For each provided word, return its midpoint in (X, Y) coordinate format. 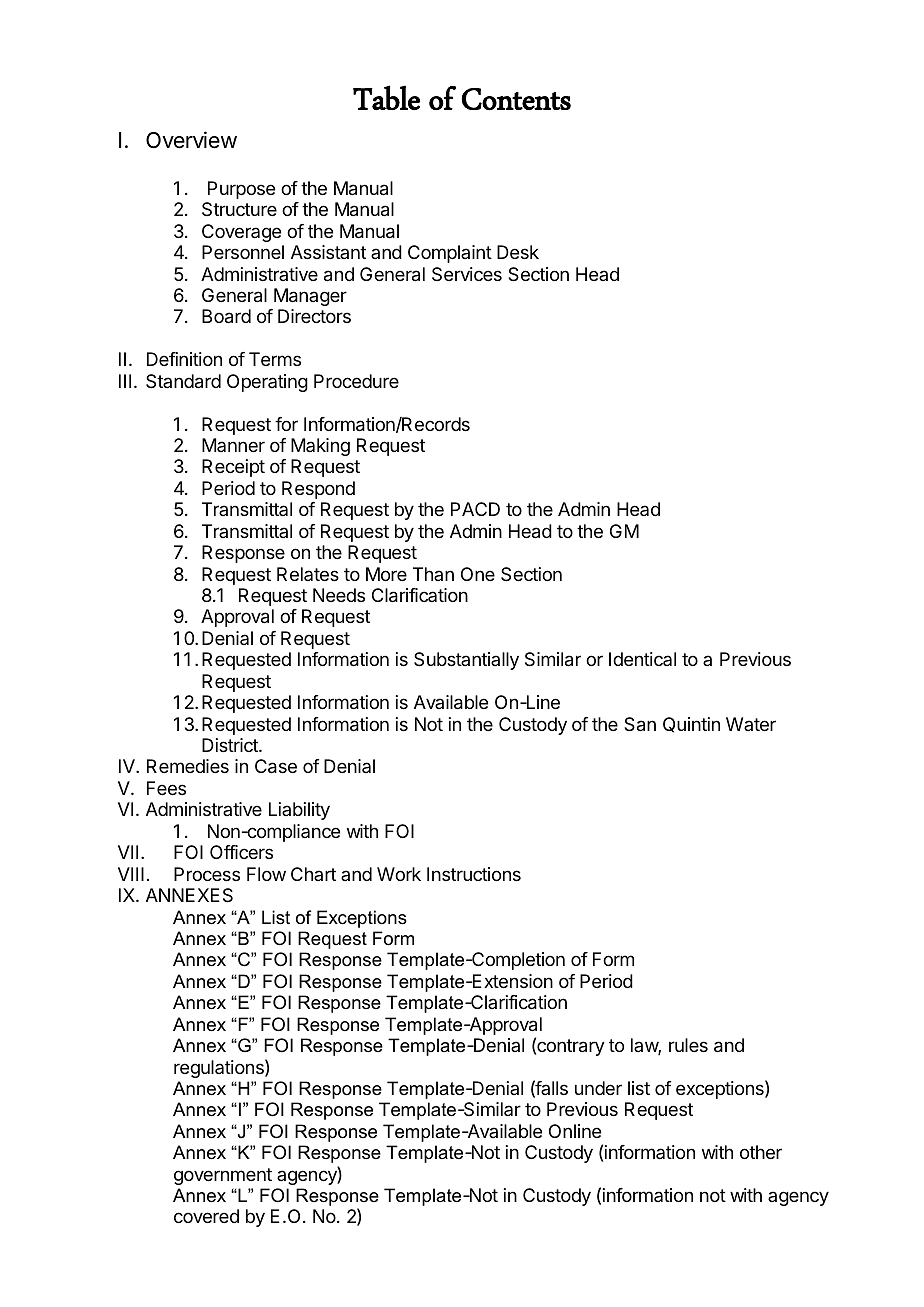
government (223, 1176)
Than (433, 574)
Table (386, 97)
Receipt (233, 468)
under (598, 1088)
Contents (516, 99)
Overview (191, 140)
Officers (241, 852)
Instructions (474, 874)
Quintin (691, 725)
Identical (642, 659)
